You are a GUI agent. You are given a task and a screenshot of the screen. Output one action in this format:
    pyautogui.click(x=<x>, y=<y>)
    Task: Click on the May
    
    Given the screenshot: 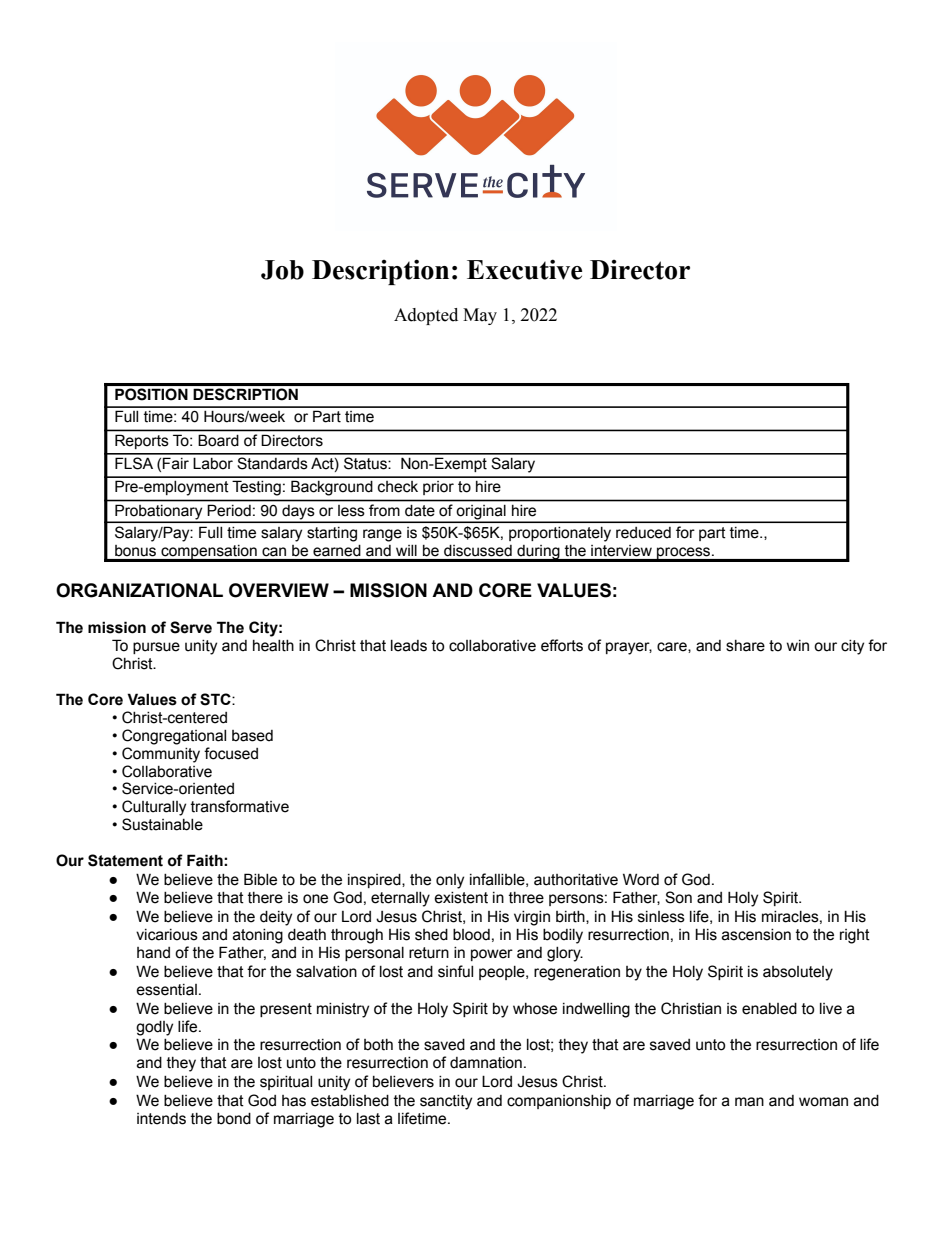 What is the action you would take?
    pyautogui.click(x=480, y=316)
